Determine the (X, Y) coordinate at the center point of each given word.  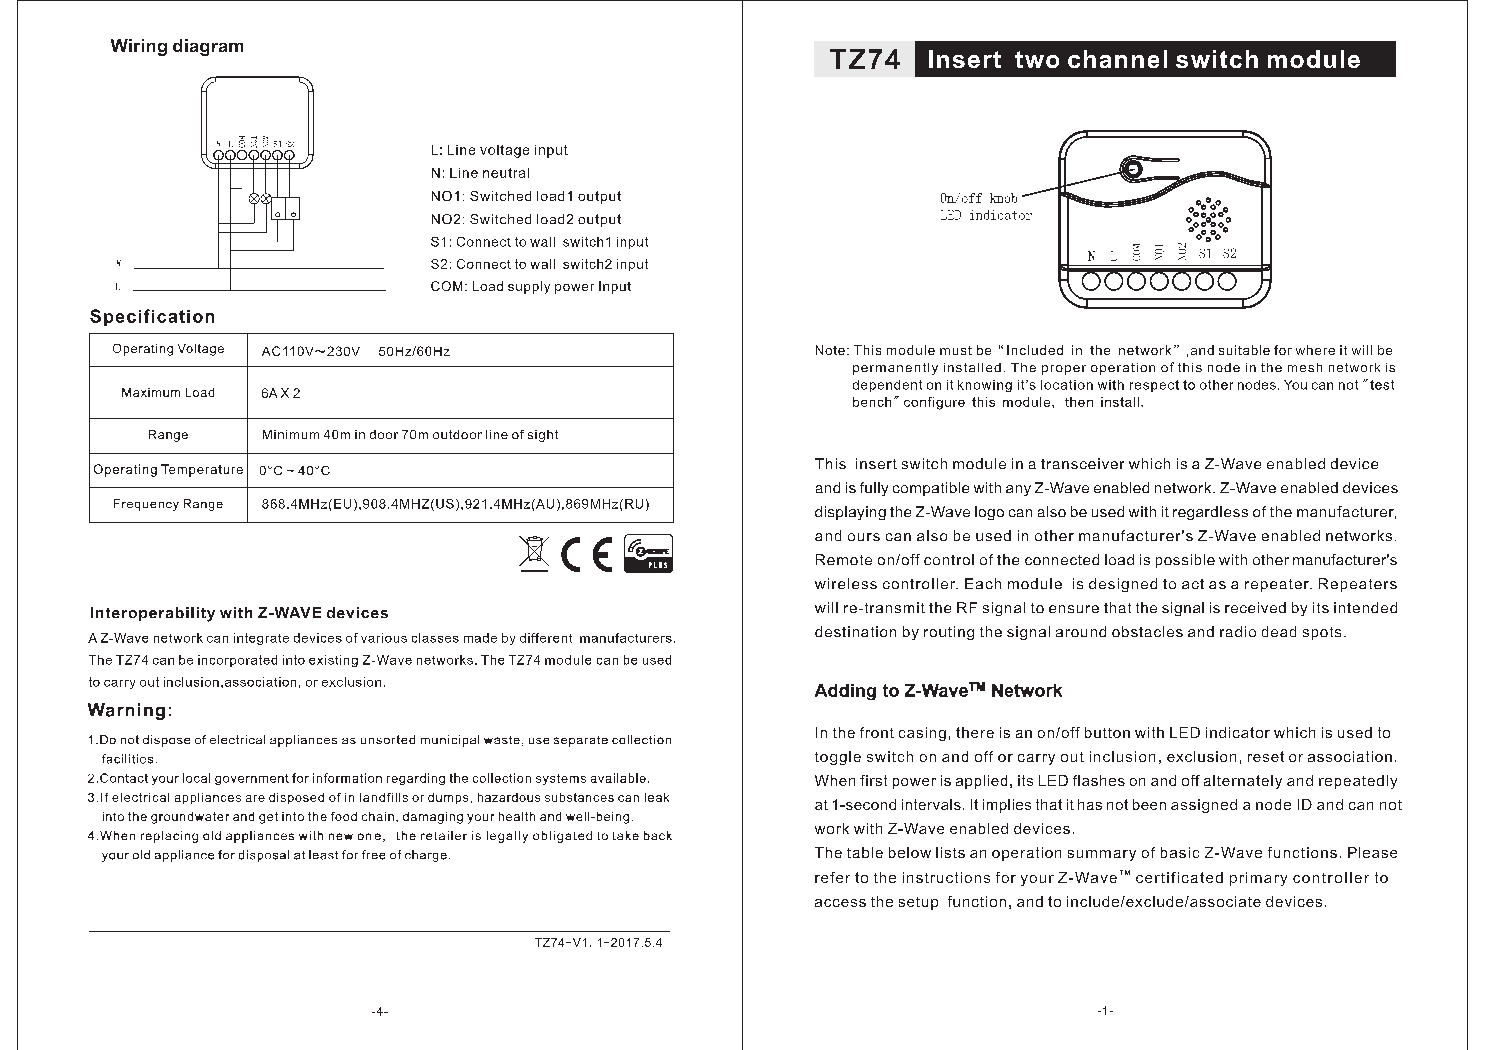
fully (874, 489)
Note (830, 350)
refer (832, 877)
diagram (208, 47)
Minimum (291, 434)
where (1315, 350)
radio (1238, 631)
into (294, 660)
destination (855, 631)
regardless (1210, 513)
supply (529, 287)
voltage (504, 151)
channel (1117, 59)
